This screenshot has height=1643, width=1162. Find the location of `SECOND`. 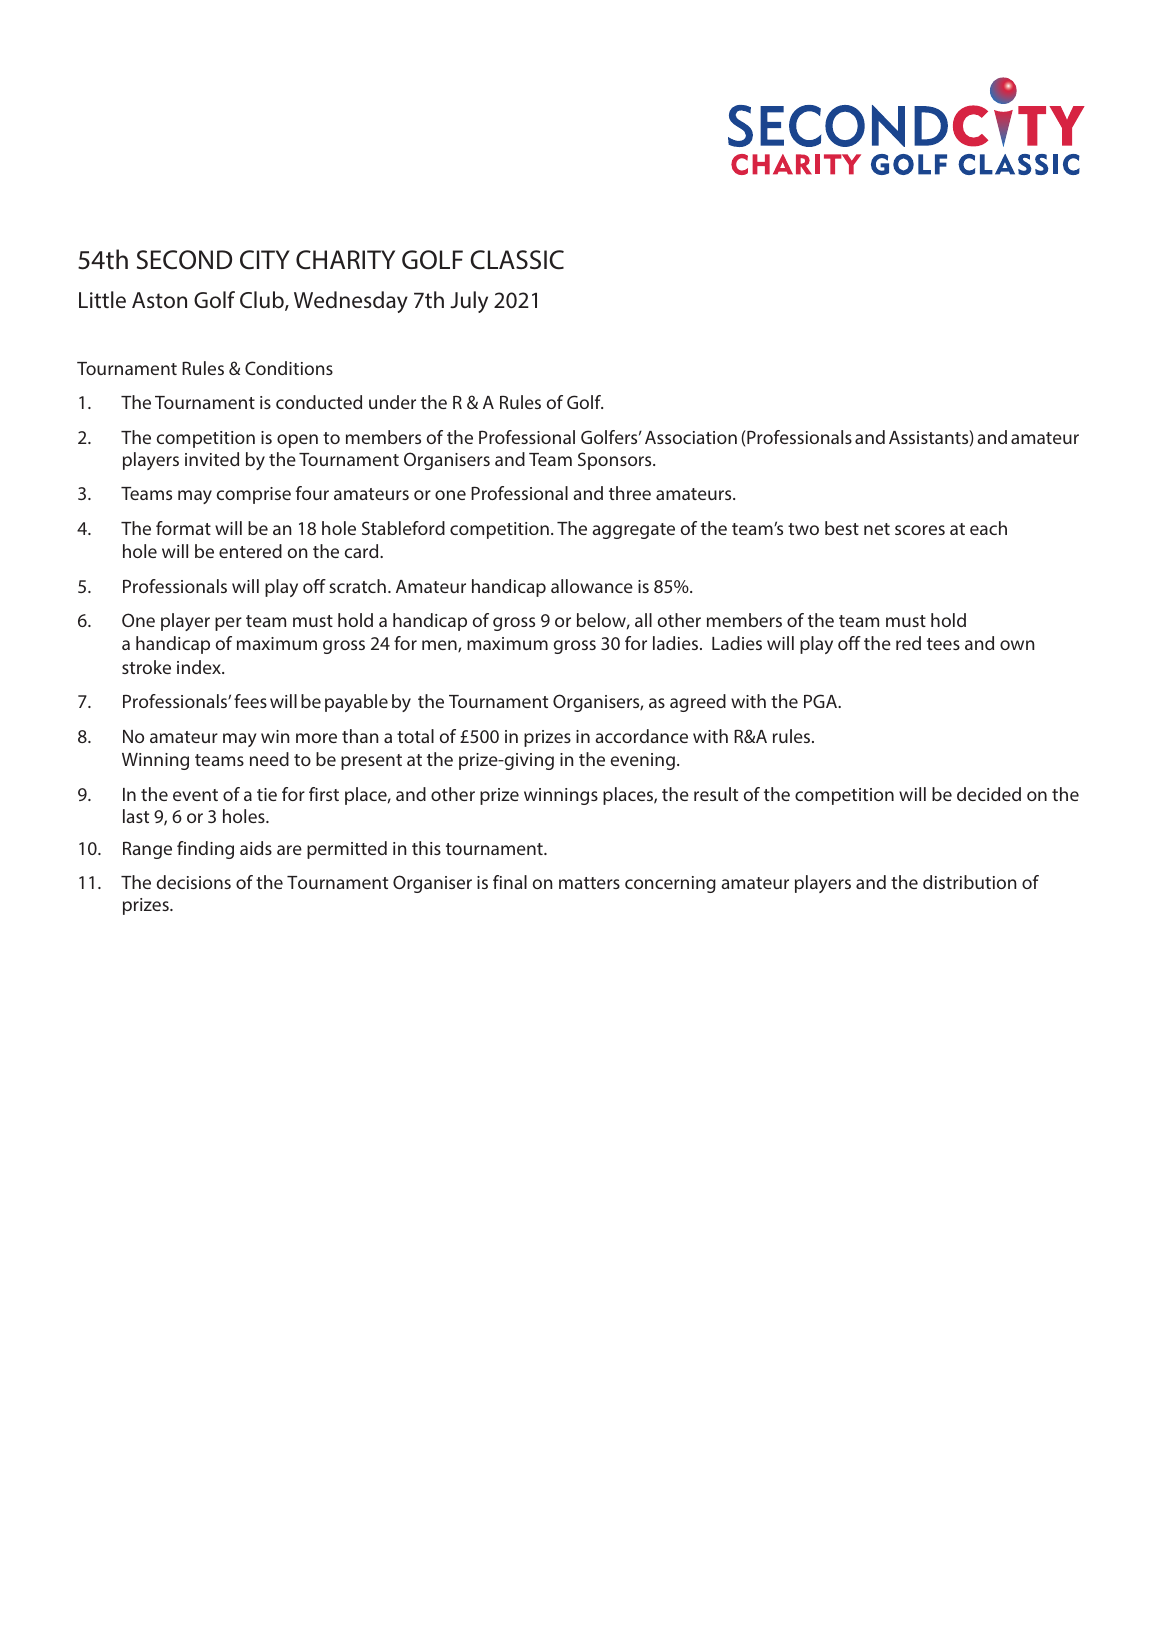

SECOND is located at coordinates (184, 260).
